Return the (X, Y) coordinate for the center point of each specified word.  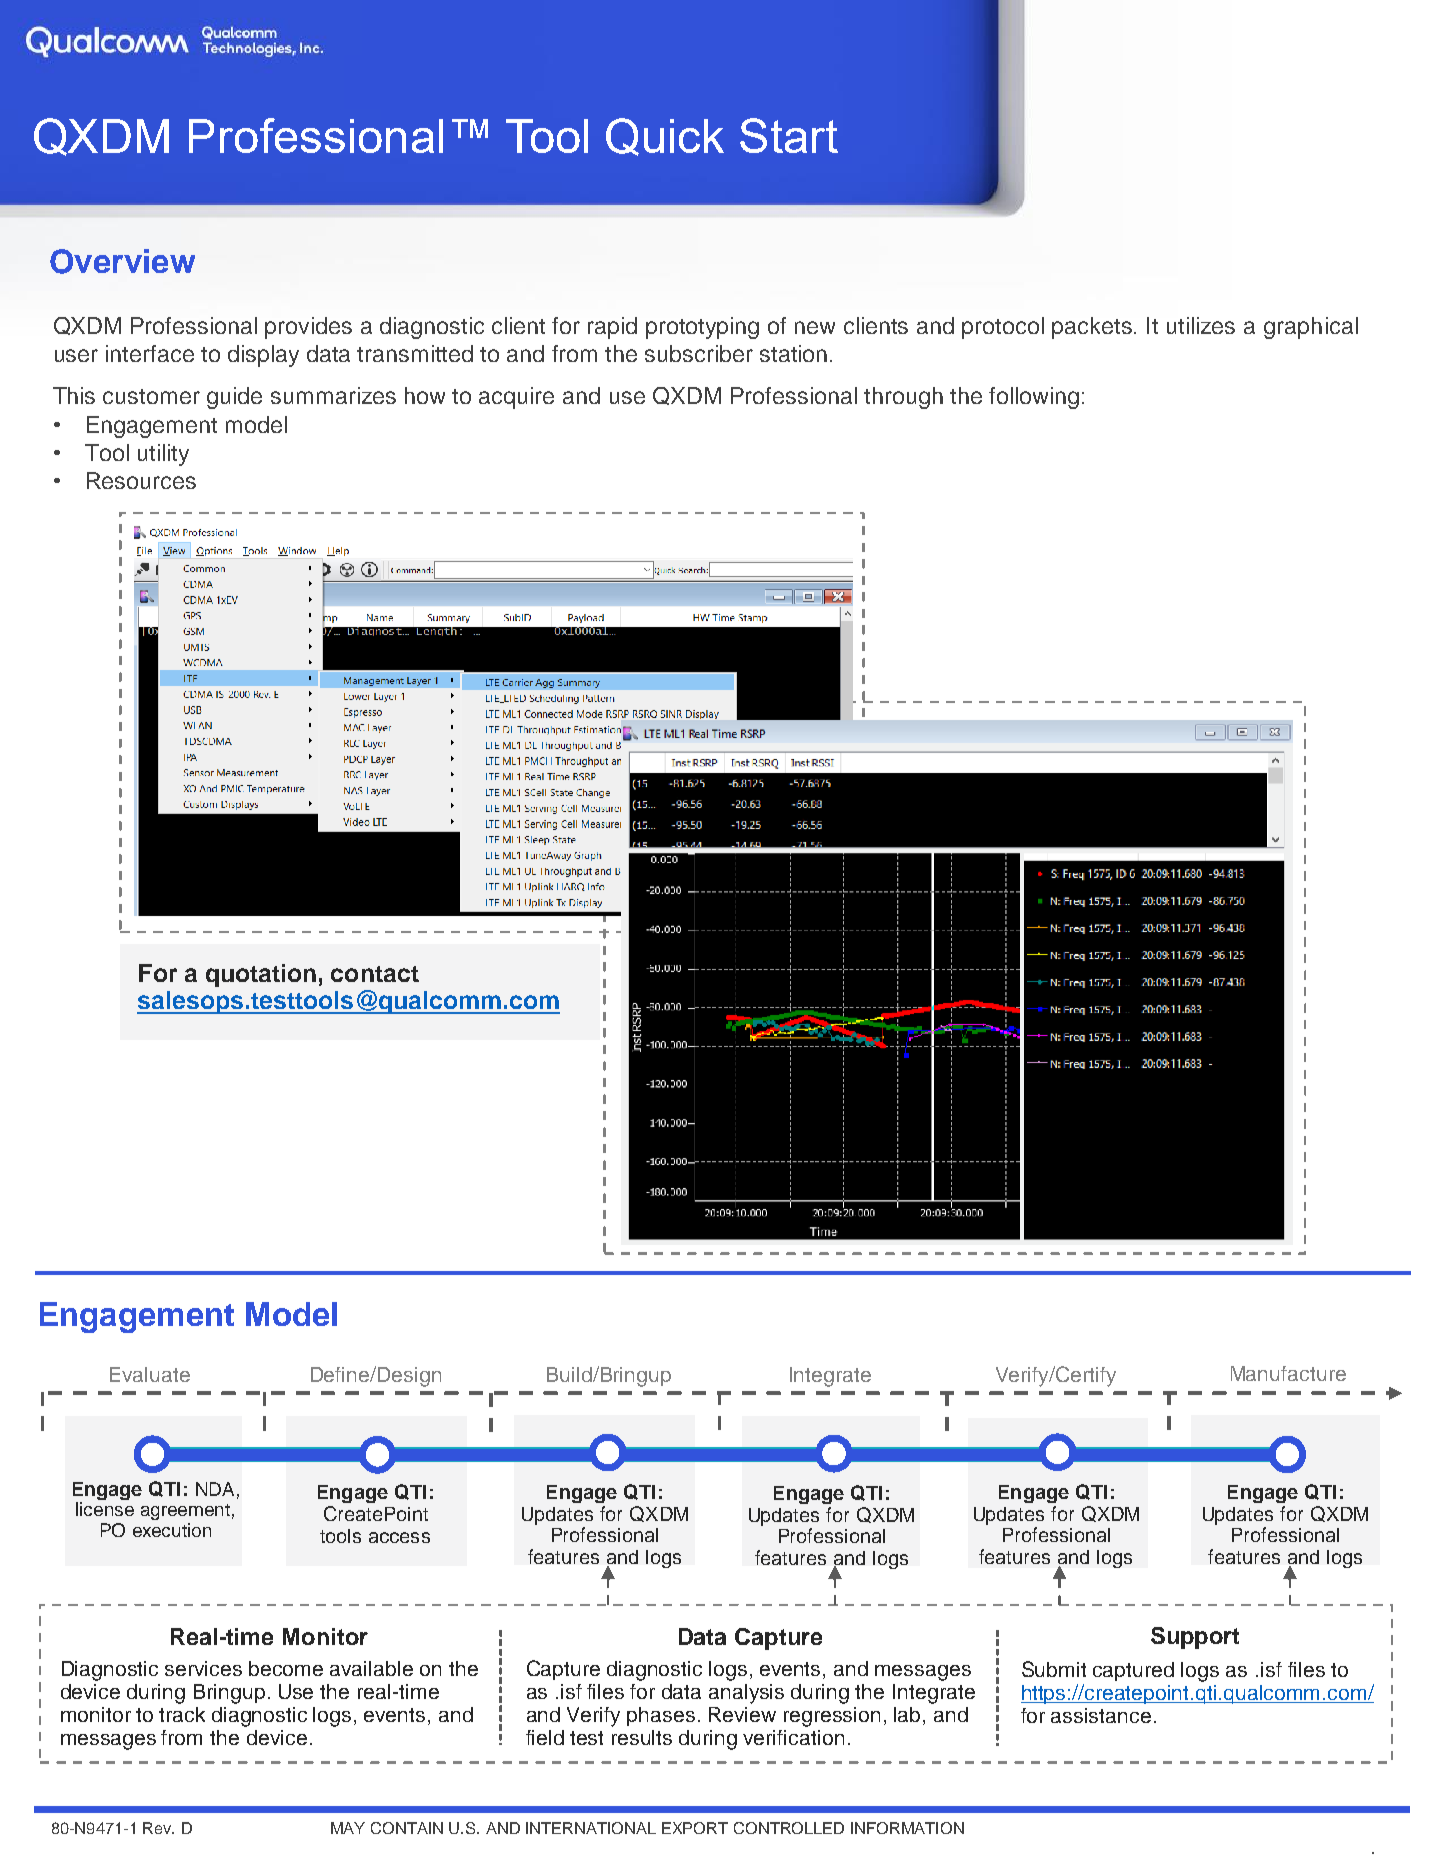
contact (375, 974)
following (1034, 398)
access (399, 1537)
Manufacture (1288, 1373)
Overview (122, 261)
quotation (261, 975)
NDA (215, 1489)
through (903, 398)
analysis (746, 1694)
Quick (665, 137)
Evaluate (150, 1374)
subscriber (699, 353)
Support (1195, 1638)
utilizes (1201, 325)
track (182, 1714)
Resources (141, 480)
